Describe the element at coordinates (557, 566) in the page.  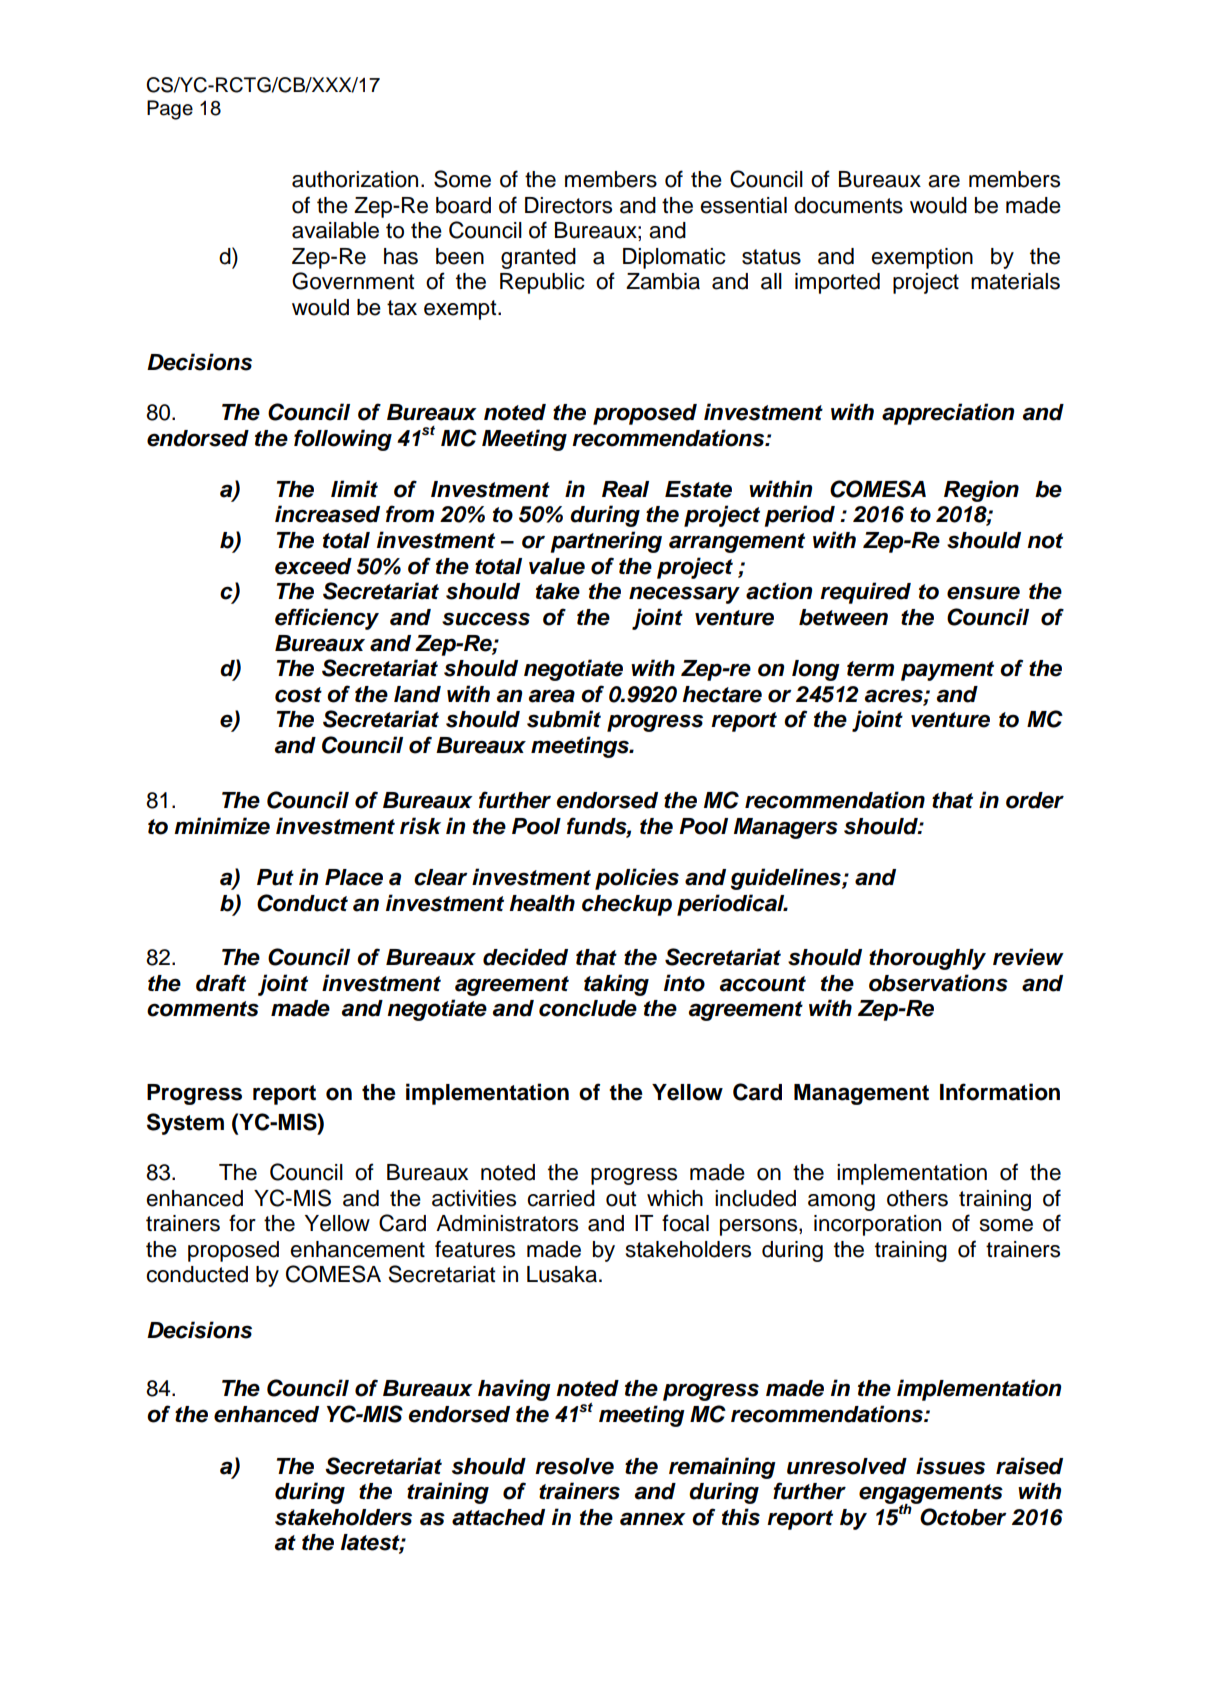
I see `value` at that location.
